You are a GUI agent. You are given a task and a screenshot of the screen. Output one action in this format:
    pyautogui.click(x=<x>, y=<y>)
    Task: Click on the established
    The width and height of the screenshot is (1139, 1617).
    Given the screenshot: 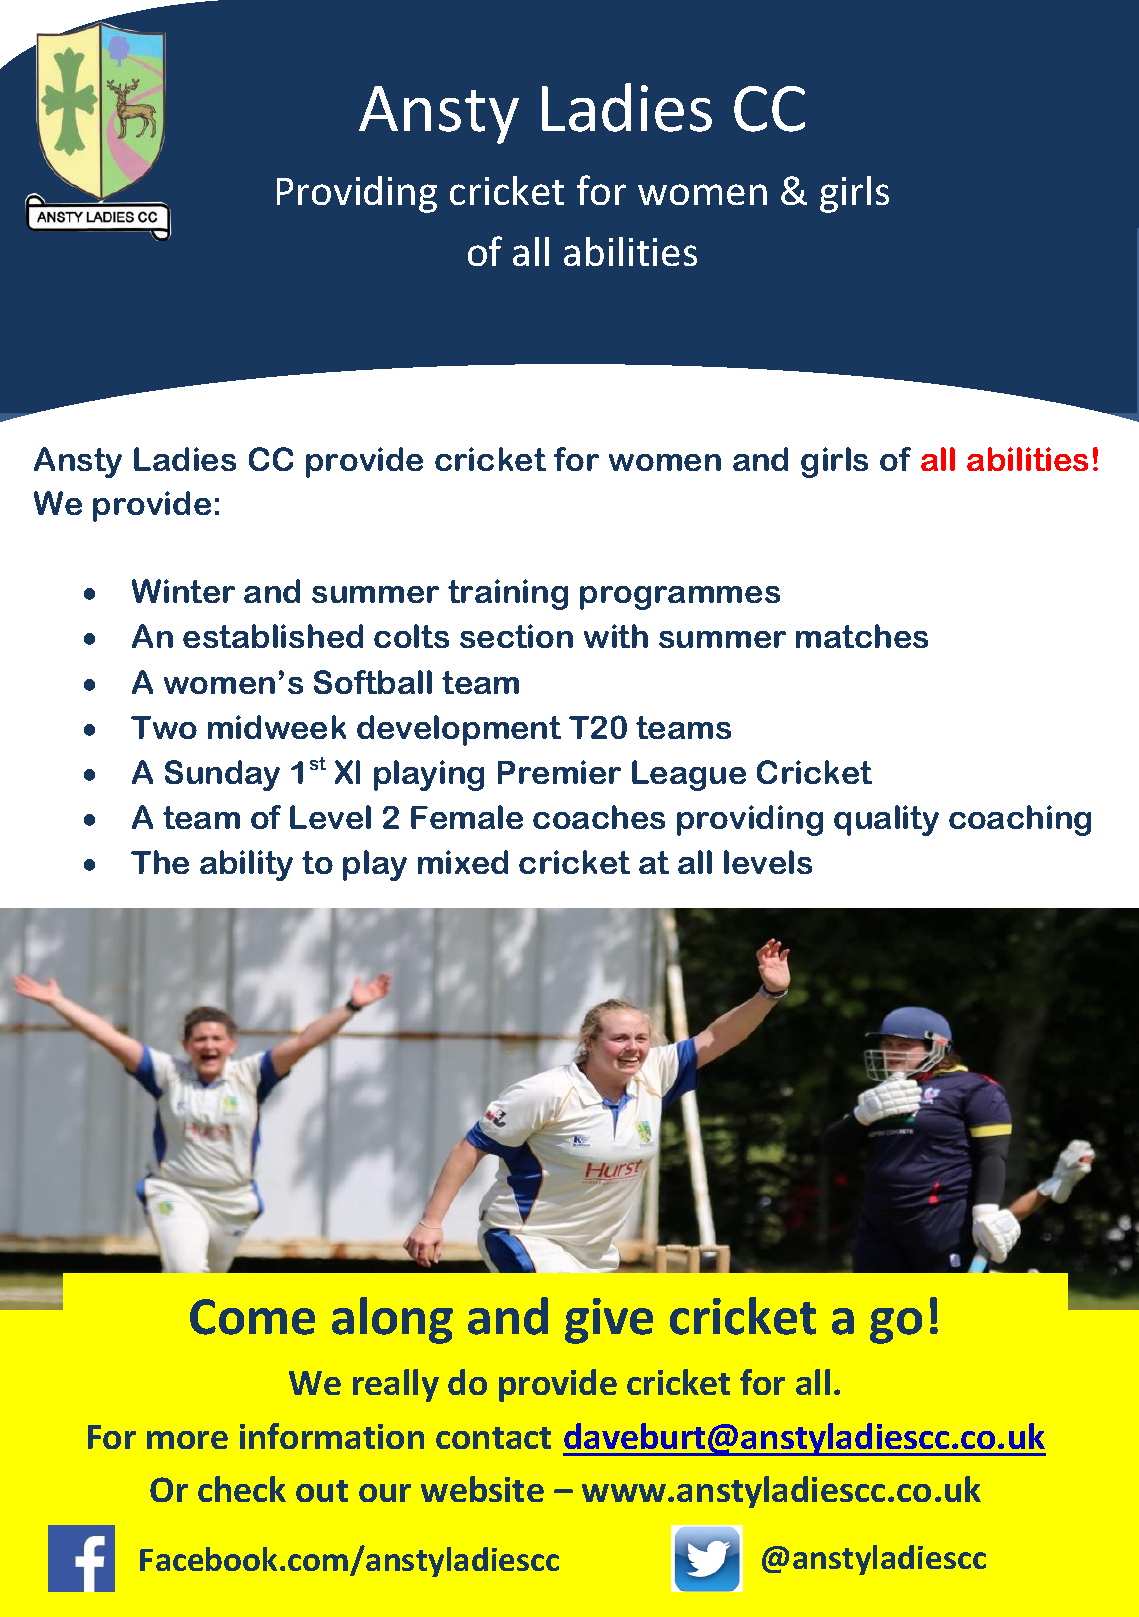 What is the action you would take?
    pyautogui.click(x=273, y=636)
